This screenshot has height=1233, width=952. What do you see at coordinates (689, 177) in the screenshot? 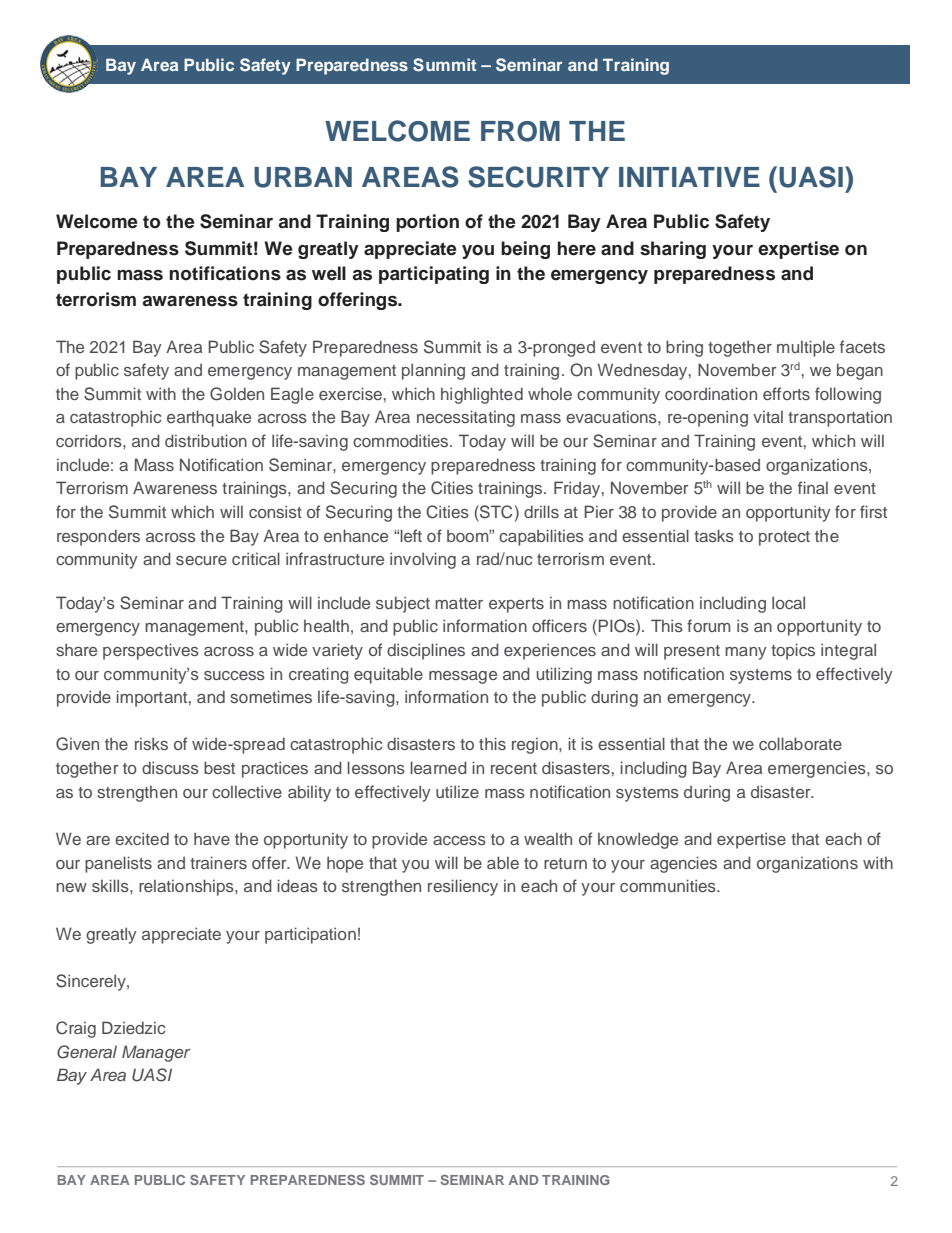
I see `INITIATIVE` at bounding box center [689, 177].
